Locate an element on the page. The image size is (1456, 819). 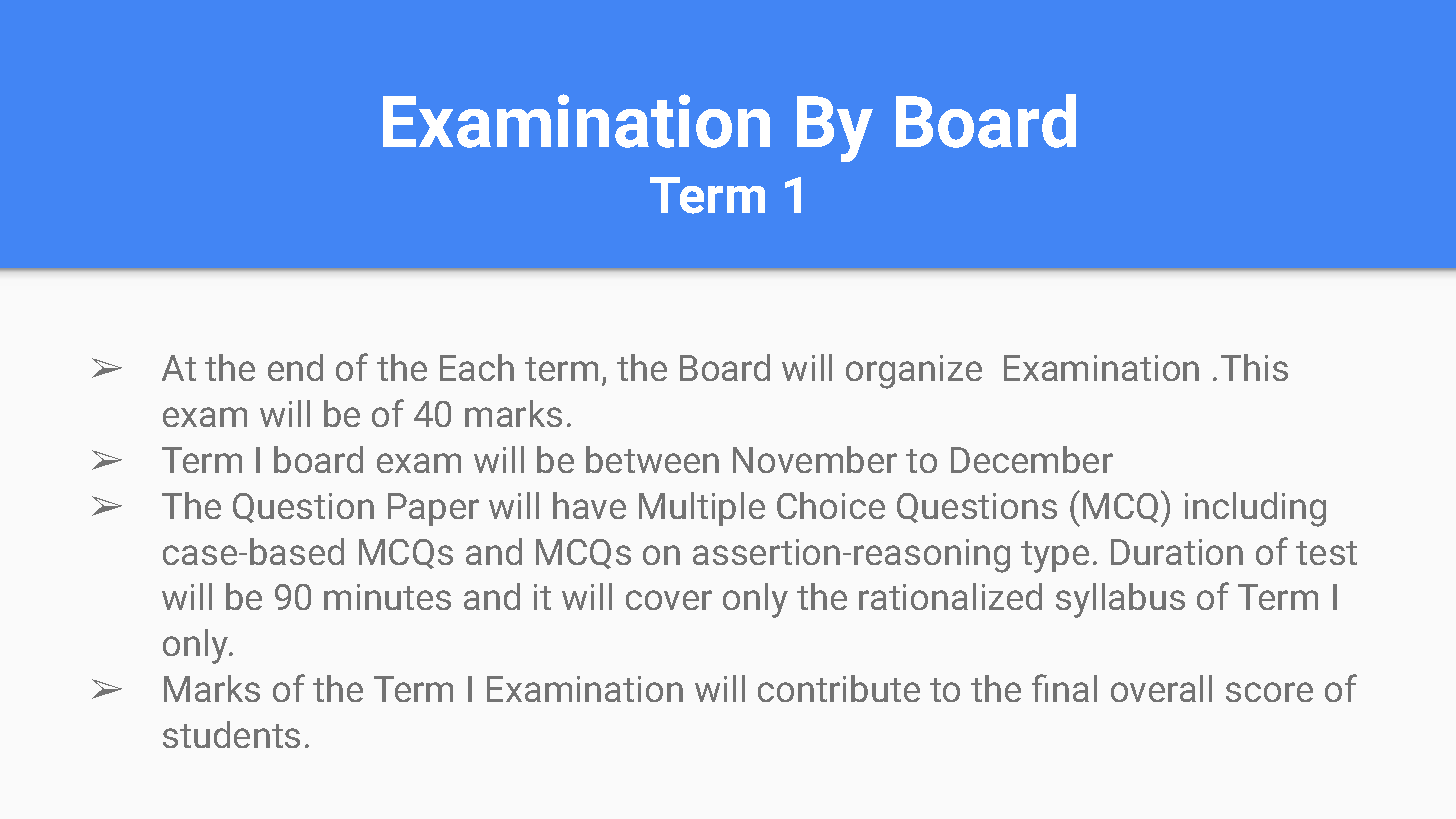
This is located at coordinates (1254, 367).
